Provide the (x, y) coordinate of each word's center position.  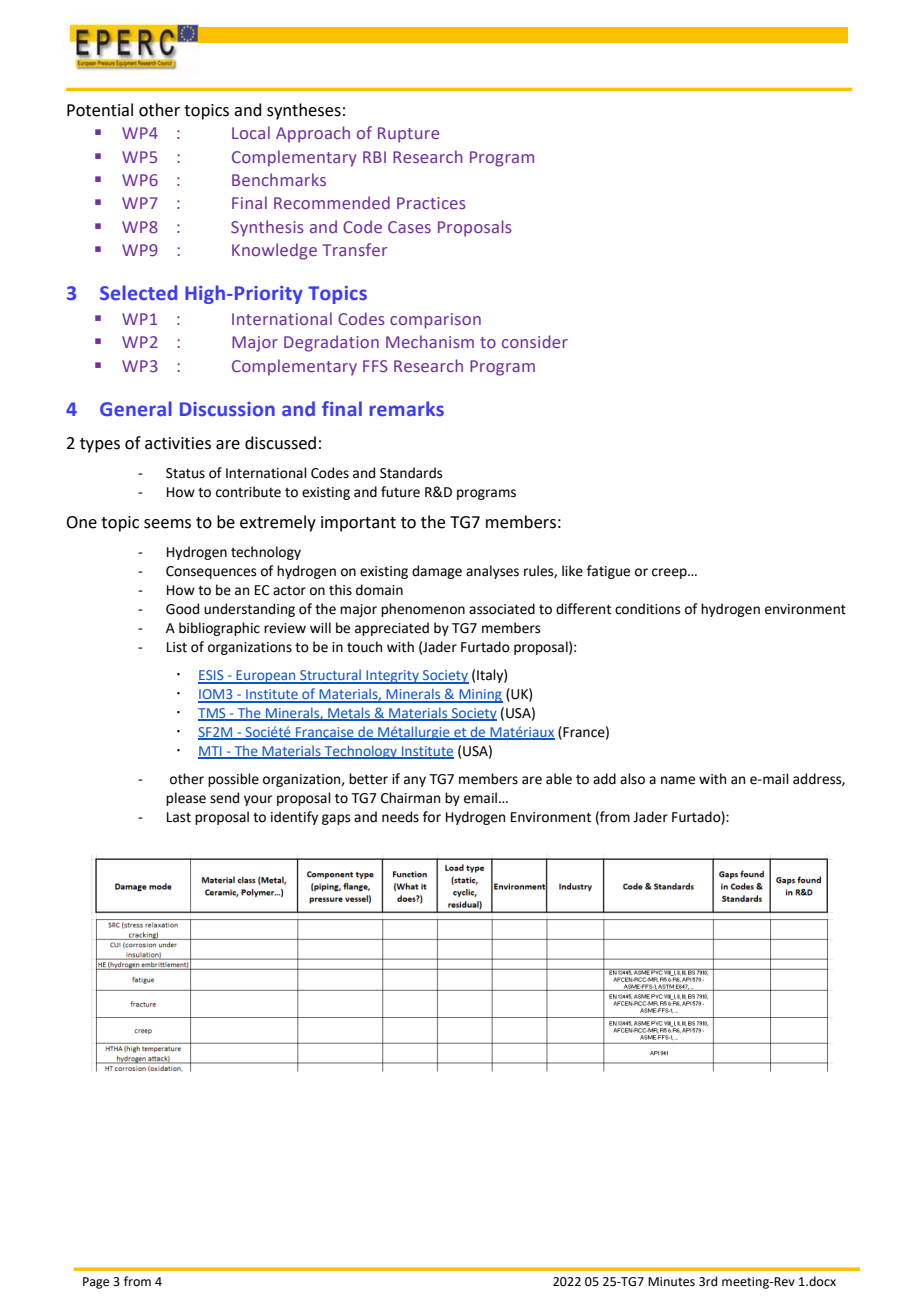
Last (179, 817)
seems (167, 524)
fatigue (608, 572)
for (432, 817)
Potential (100, 110)
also (632, 779)
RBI (374, 157)
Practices (431, 203)
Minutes (671, 1282)
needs (400, 817)
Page (96, 1283)
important (358, 524)
